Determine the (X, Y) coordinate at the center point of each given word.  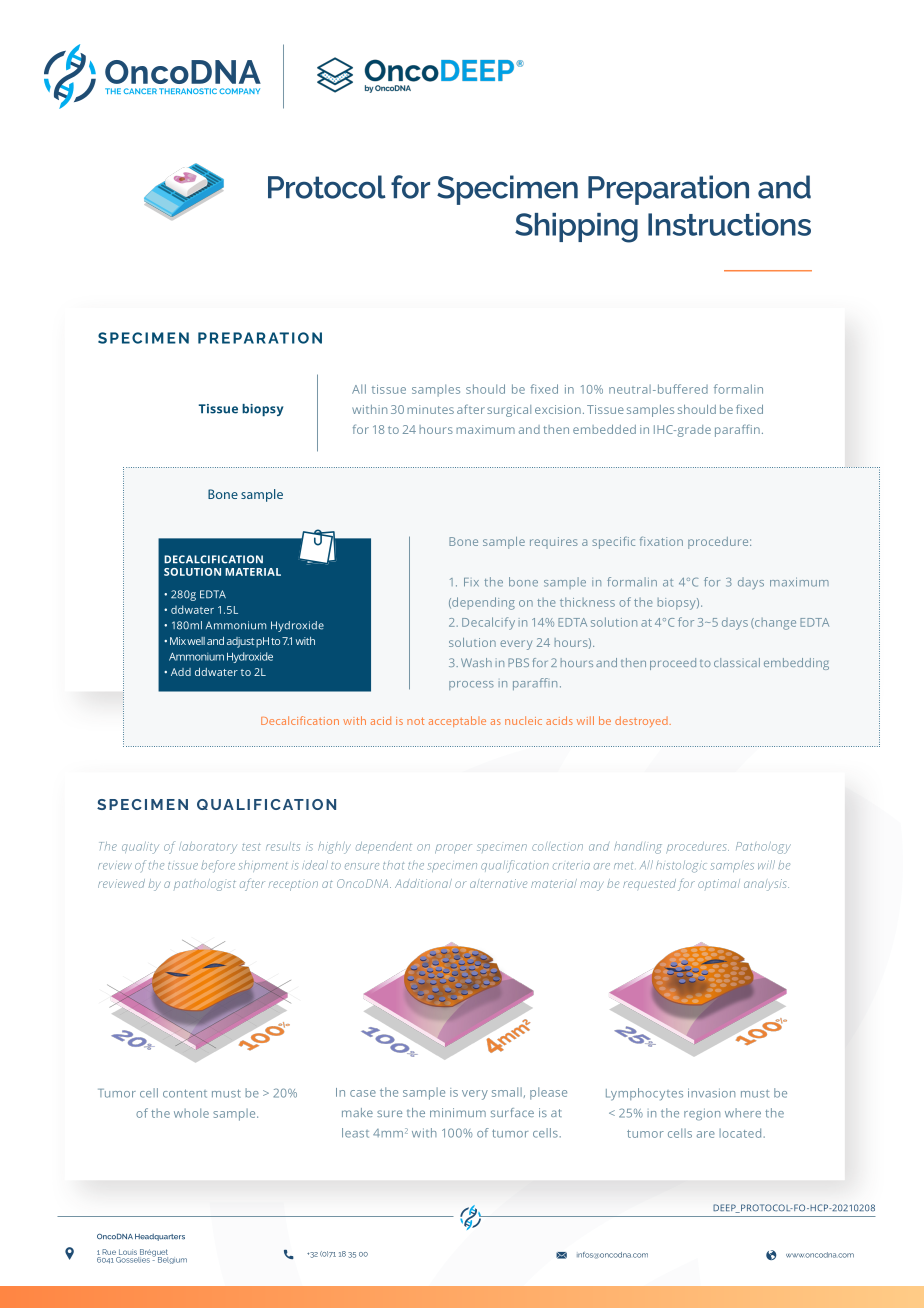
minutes (430, 409)
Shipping (576, 228)
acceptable (457, 721)
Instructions (729, 224)
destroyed (641, 721)
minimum (458, 1112)
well (196, 641)
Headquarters (160, 1237)
